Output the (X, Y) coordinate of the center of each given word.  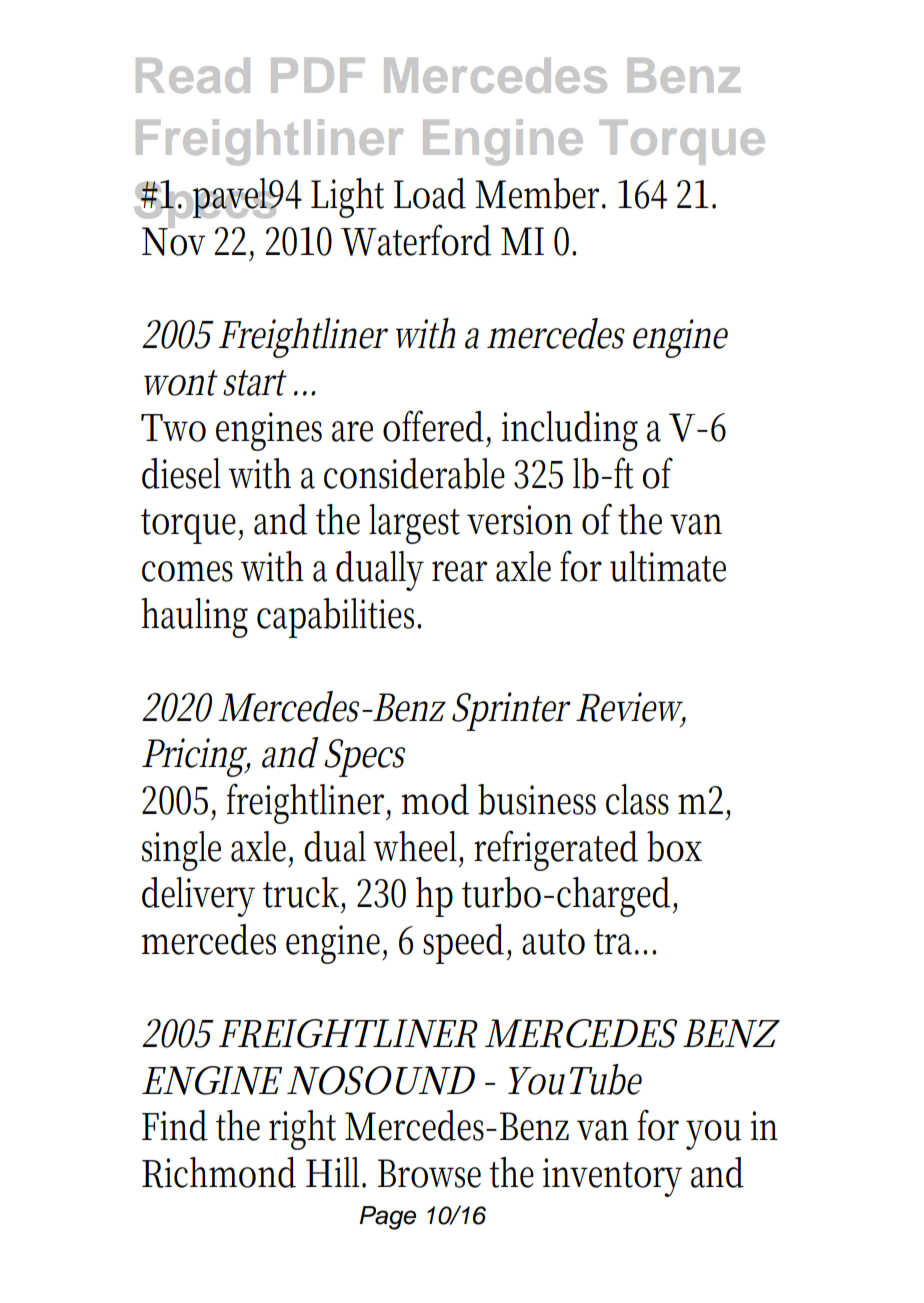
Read (193, 75)
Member (540, 193)
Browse (429, 1173)
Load (430, 193)
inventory (612, 1177)
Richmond (219, 1172)
